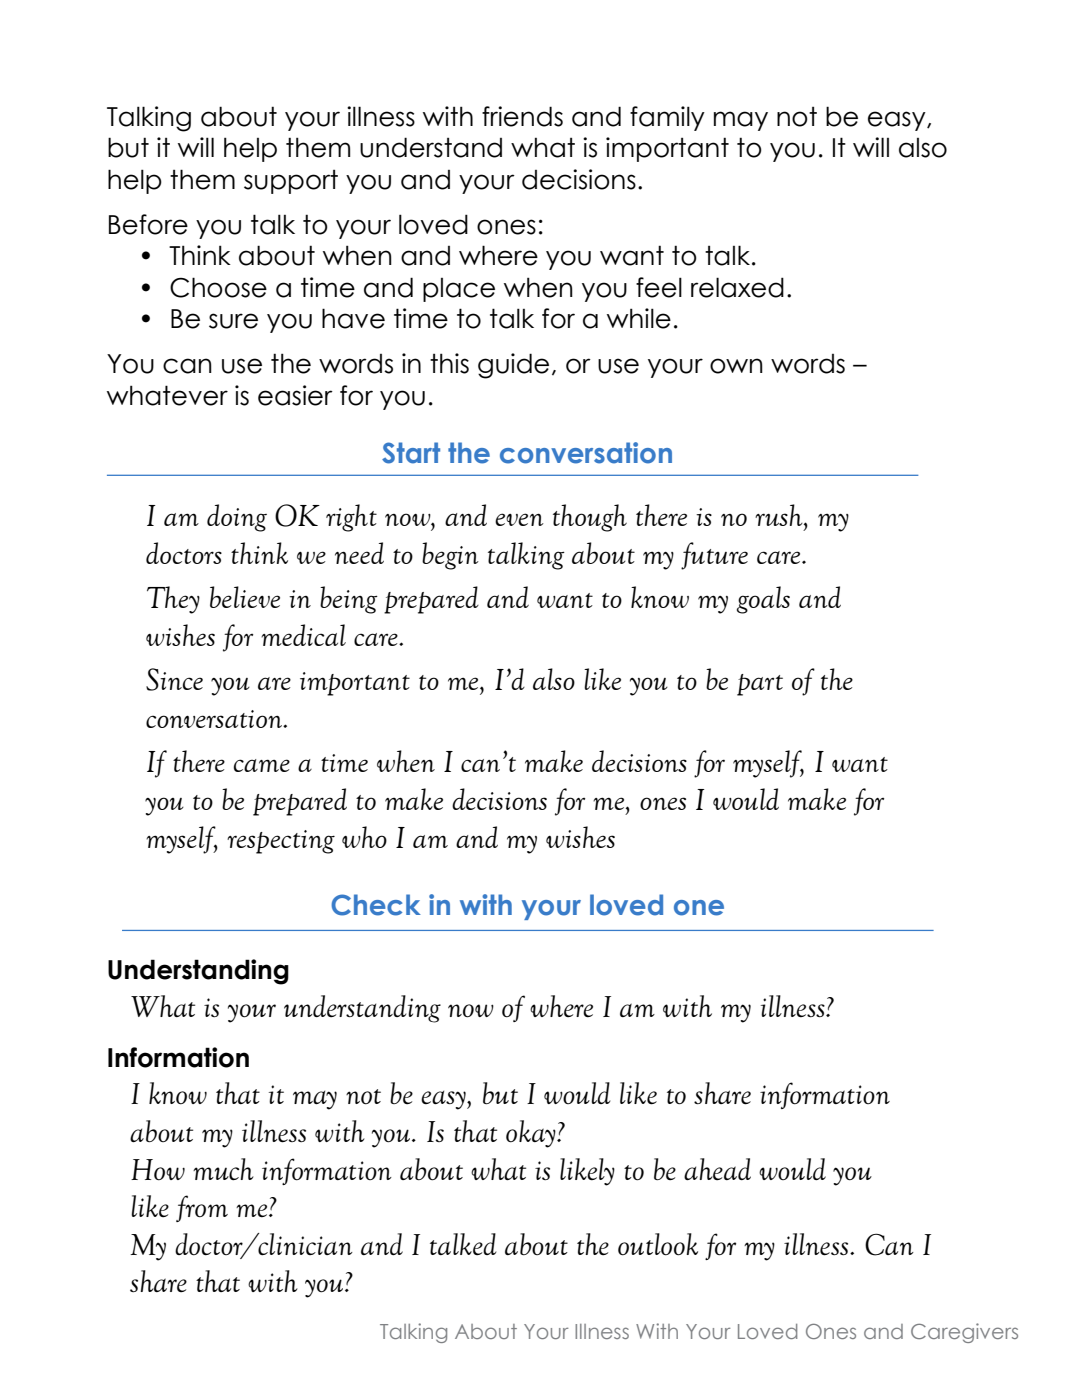 The image size is (1065, 1379). Describe the element at coordinates (522, 116) in the page. I see `friends` at that location.
